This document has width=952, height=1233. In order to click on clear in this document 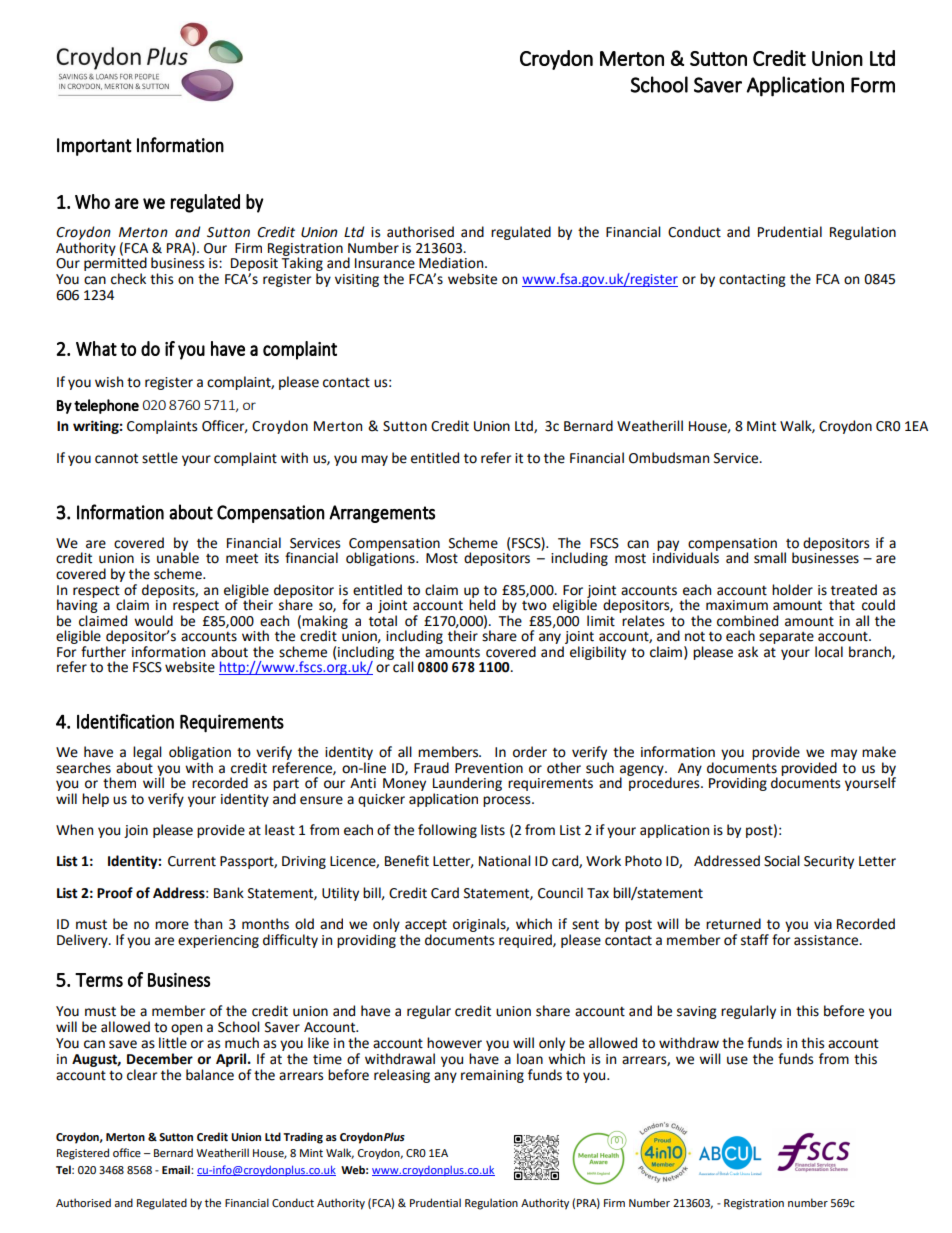, I will do `click(142, 1075)`.
